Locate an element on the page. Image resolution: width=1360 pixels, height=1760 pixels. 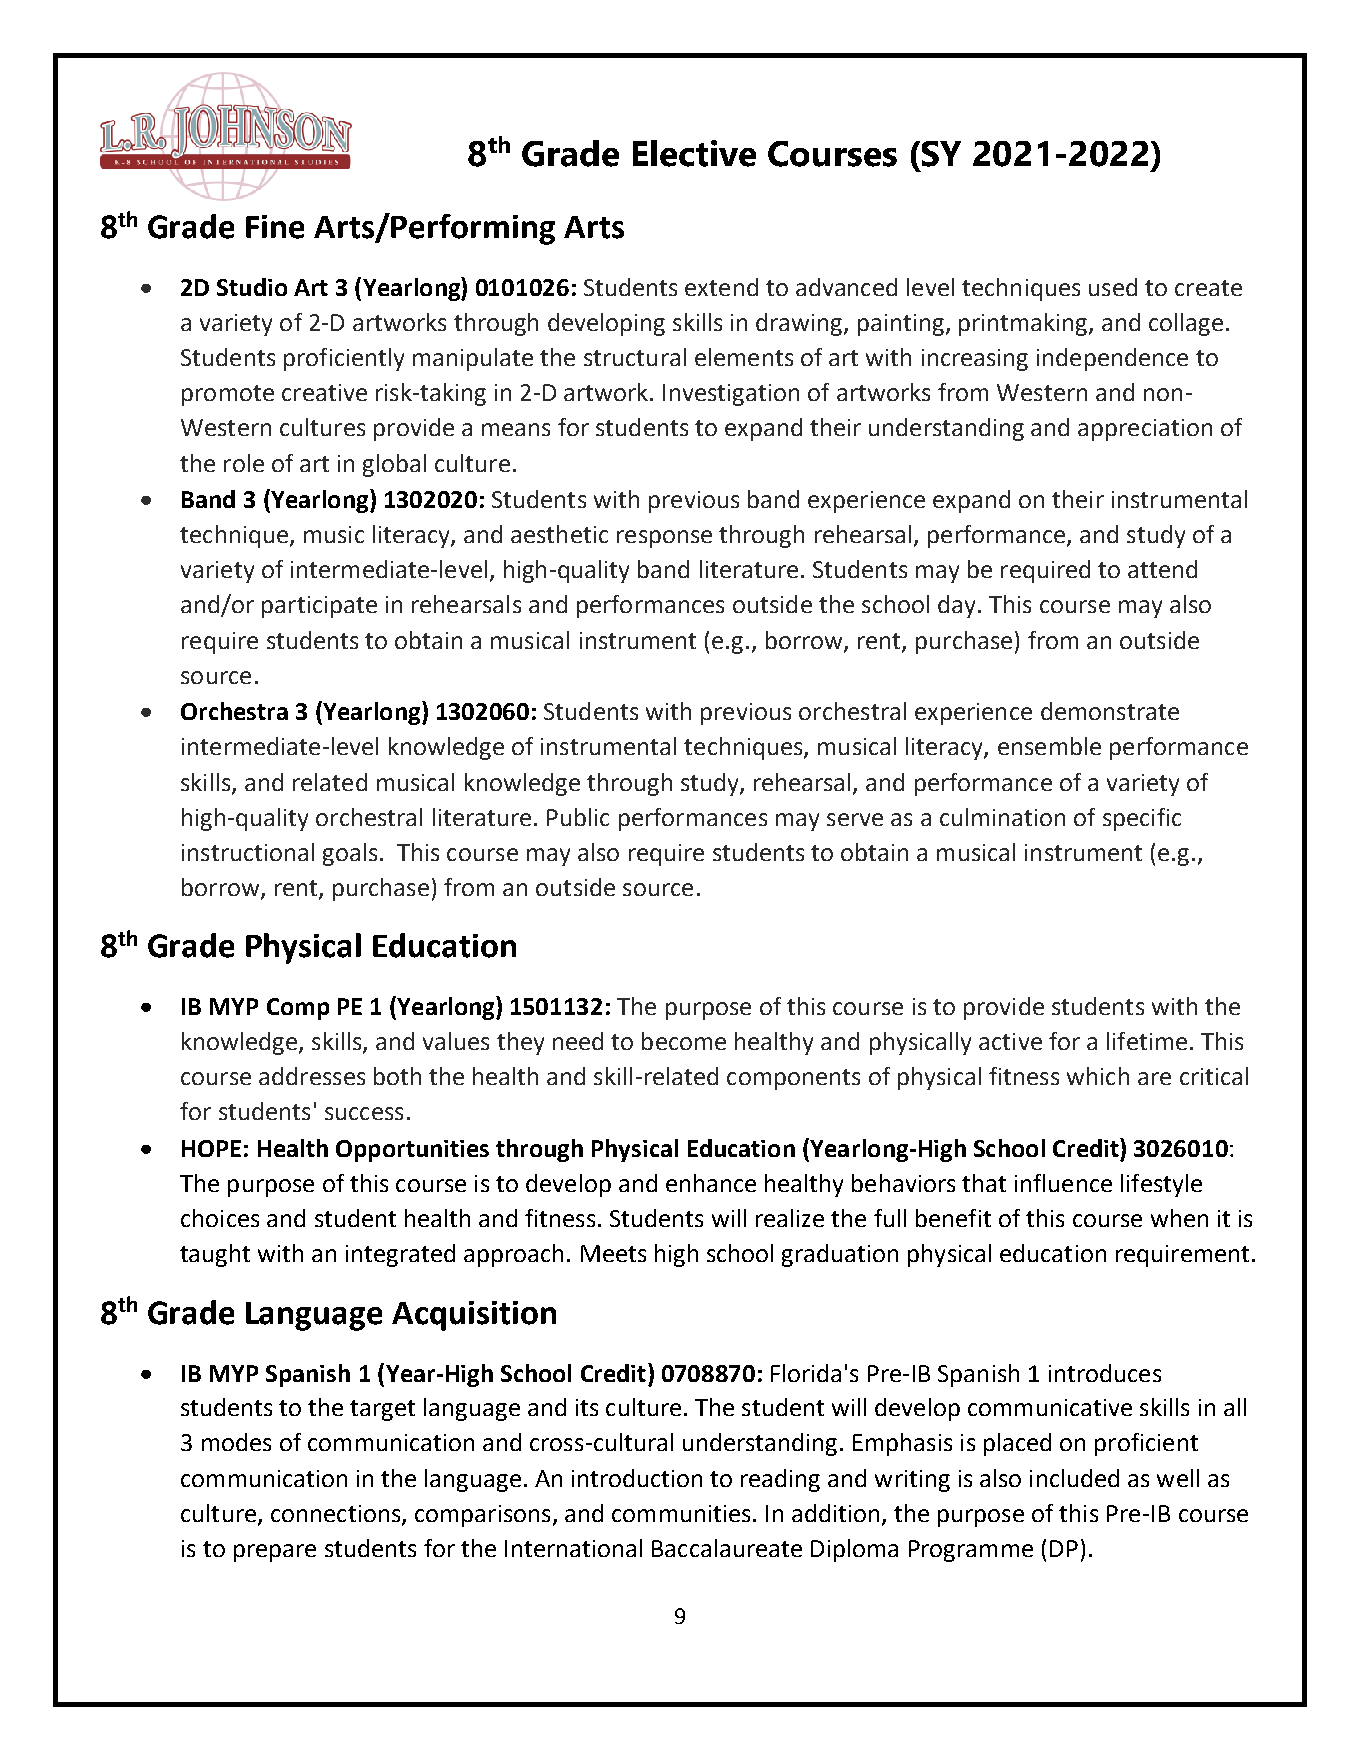
included is located at coordinates (1074, 1478).
